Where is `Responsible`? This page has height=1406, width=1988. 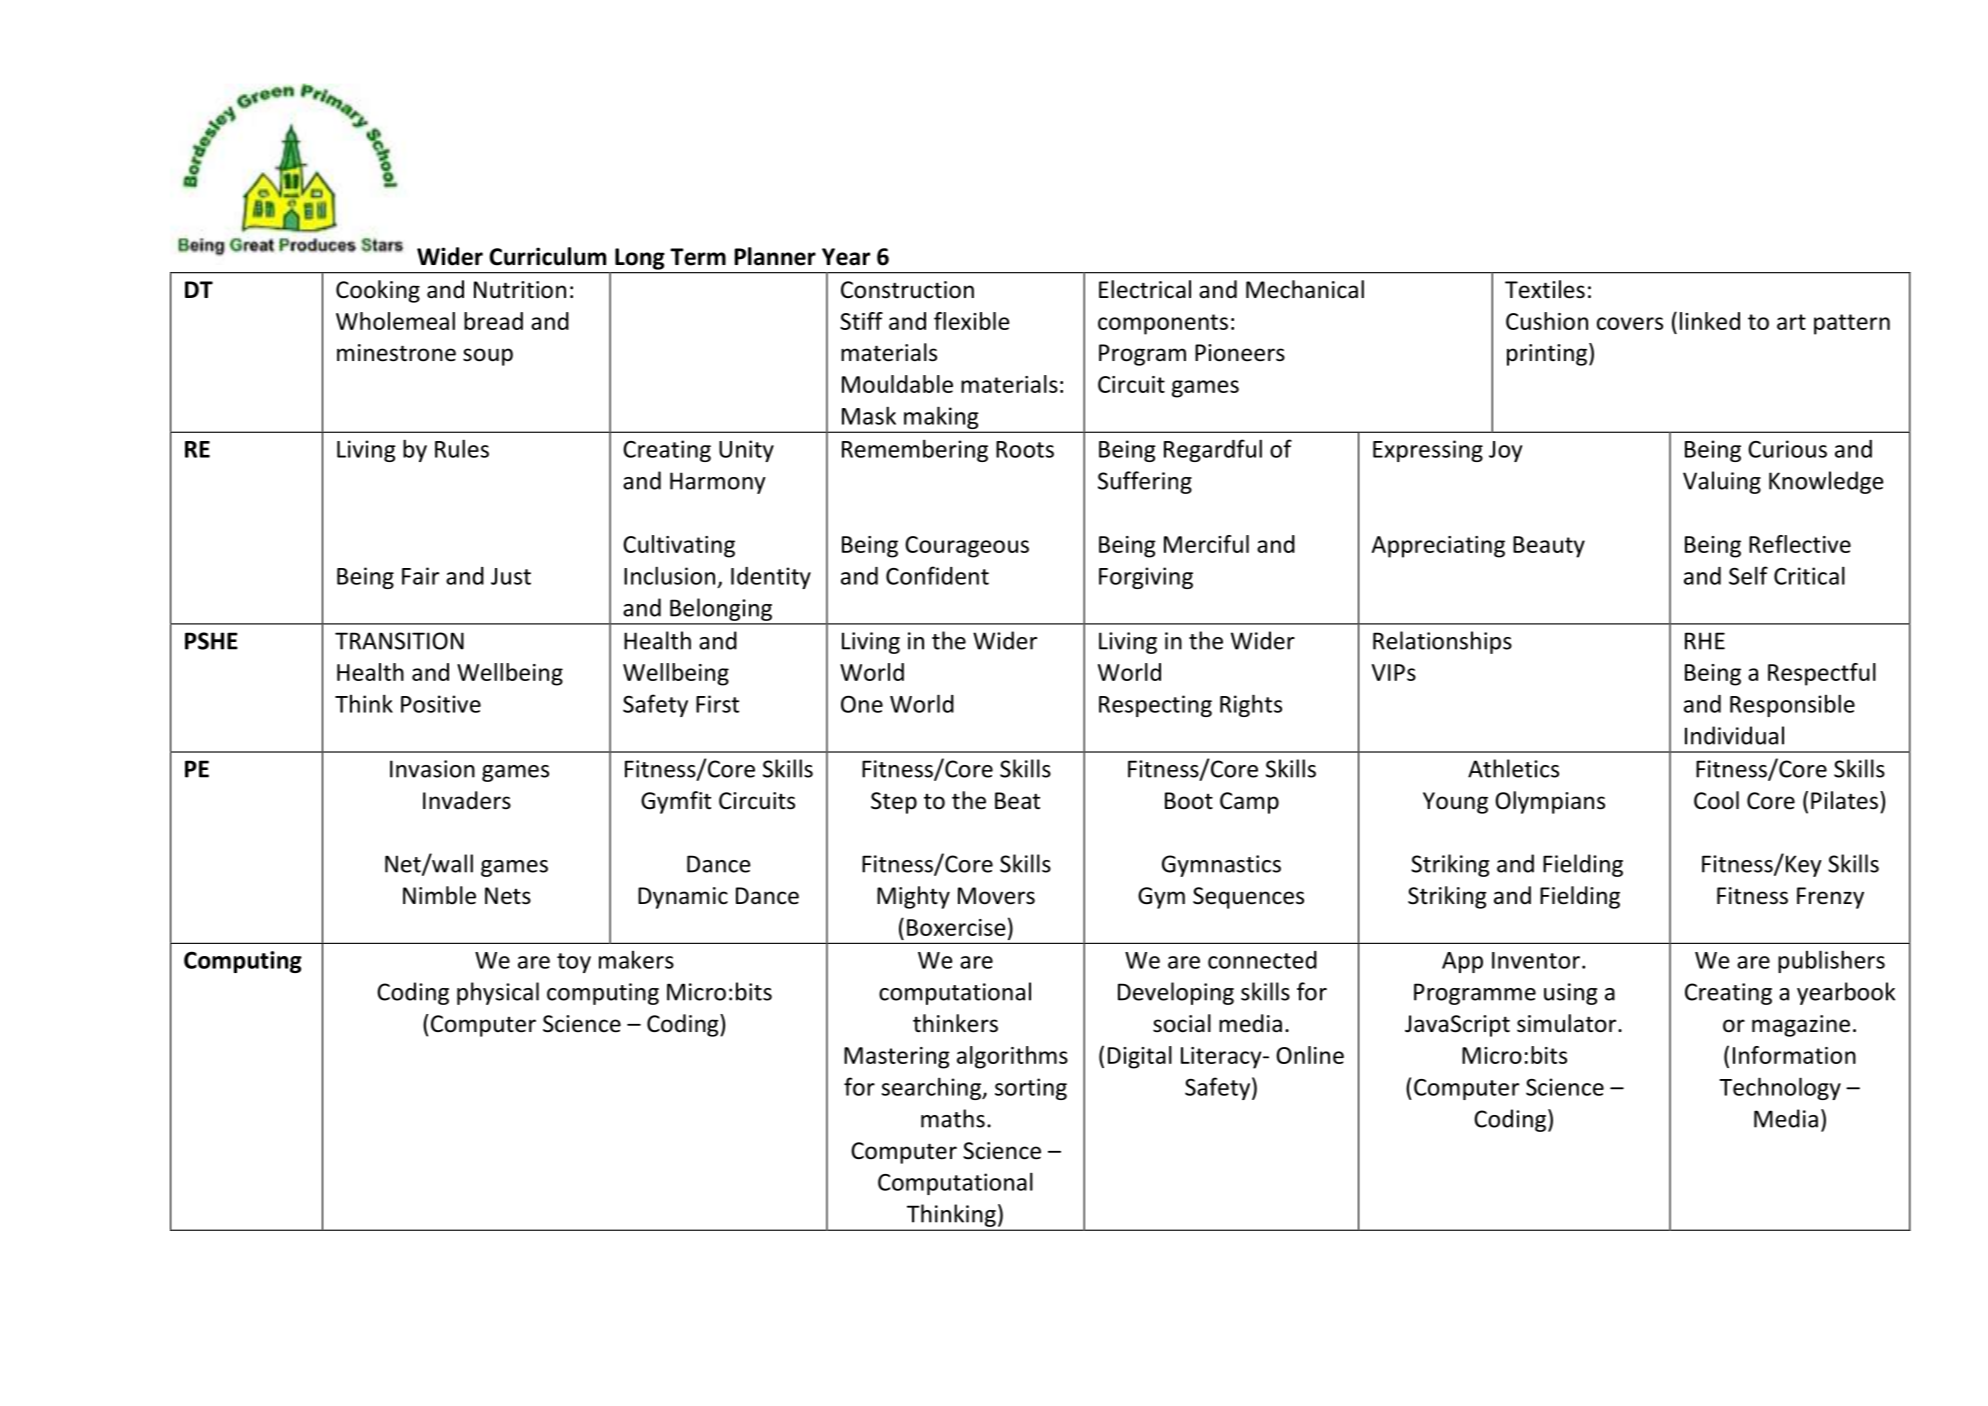 Responsible is located at coordinates (1792, 705).
